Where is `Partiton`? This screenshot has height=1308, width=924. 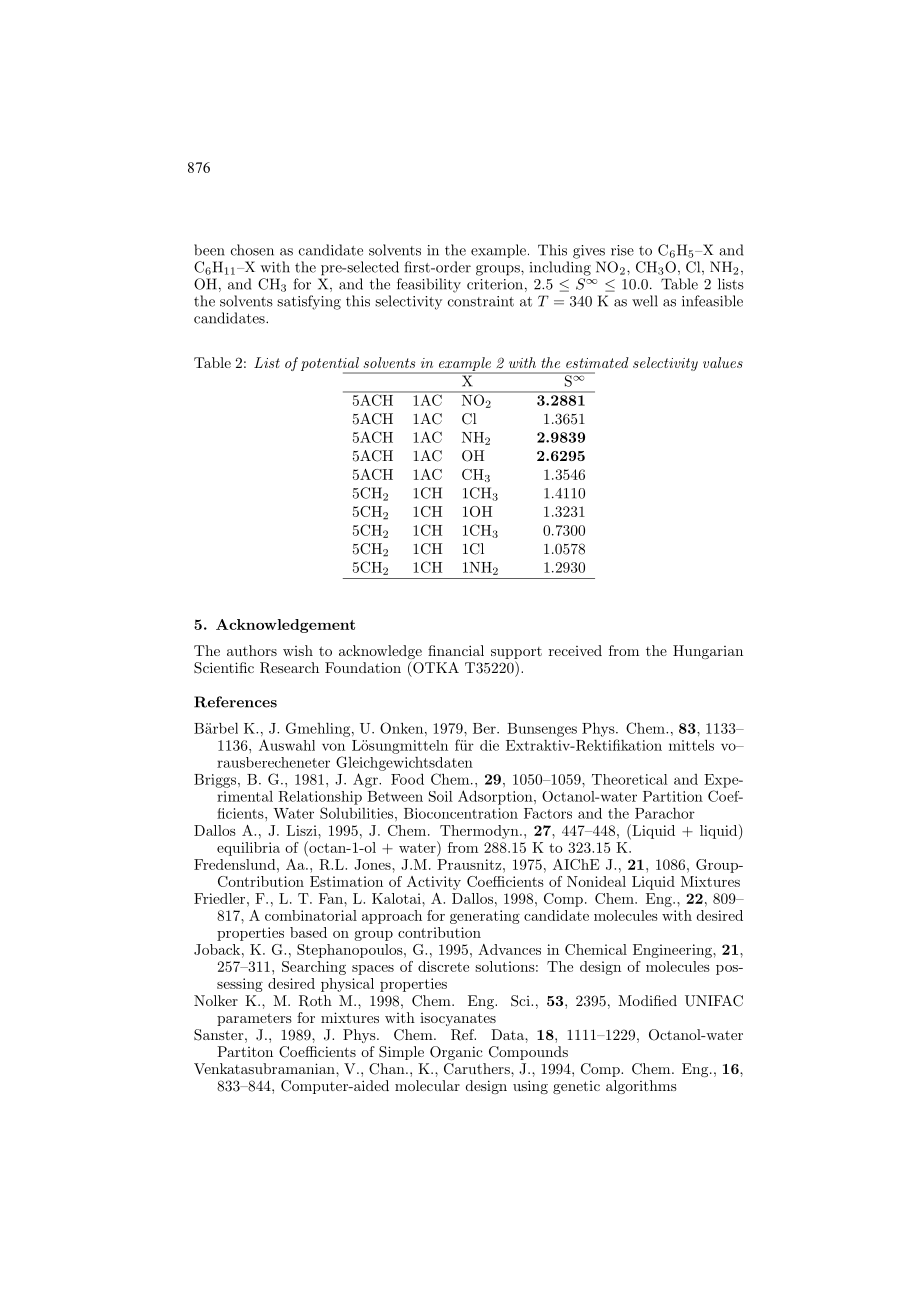 Partiton is located at coordinates (245, 1051).
